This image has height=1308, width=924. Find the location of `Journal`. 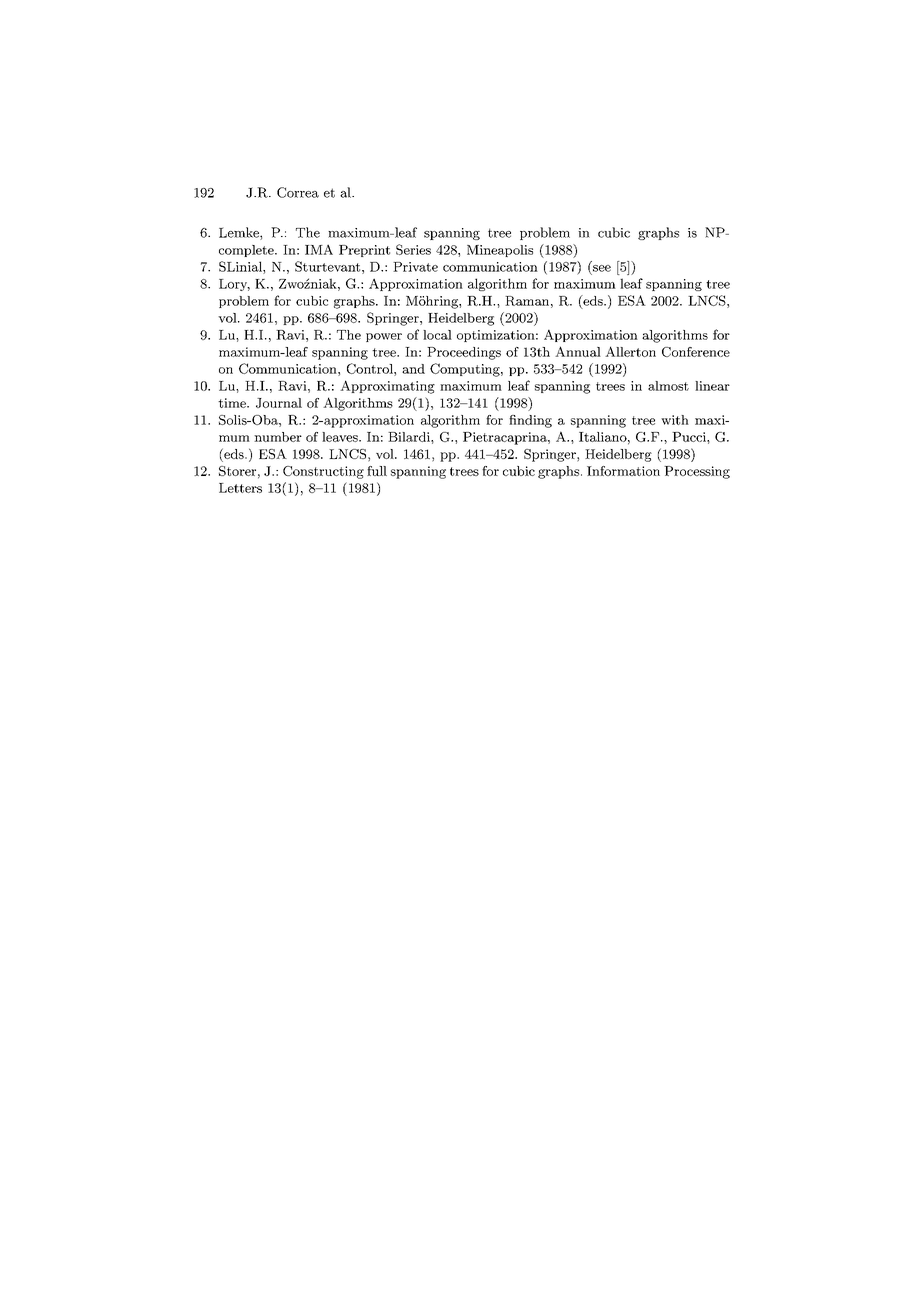

Journal is located at coordinates (279, 403).
